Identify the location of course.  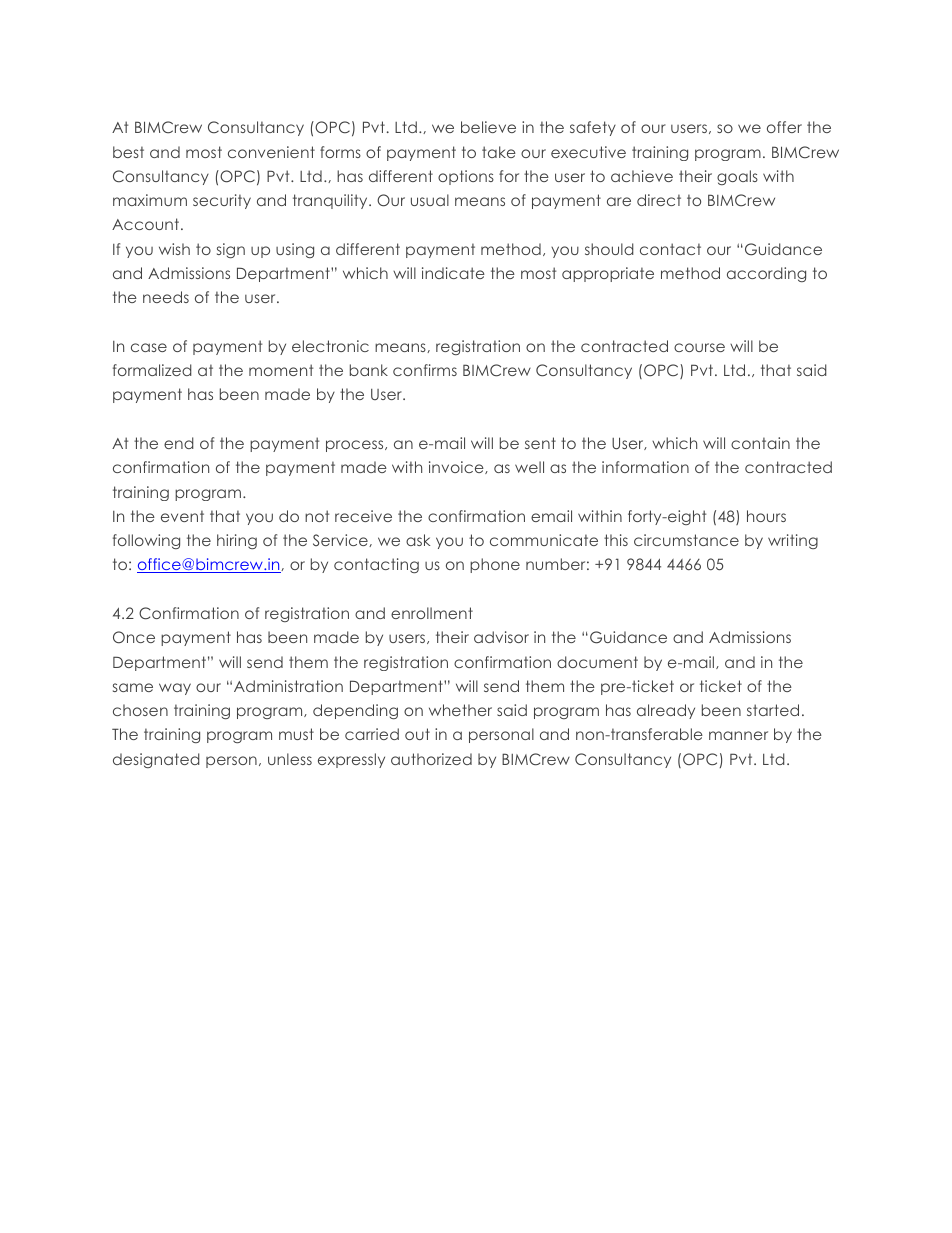
(699, 347).
